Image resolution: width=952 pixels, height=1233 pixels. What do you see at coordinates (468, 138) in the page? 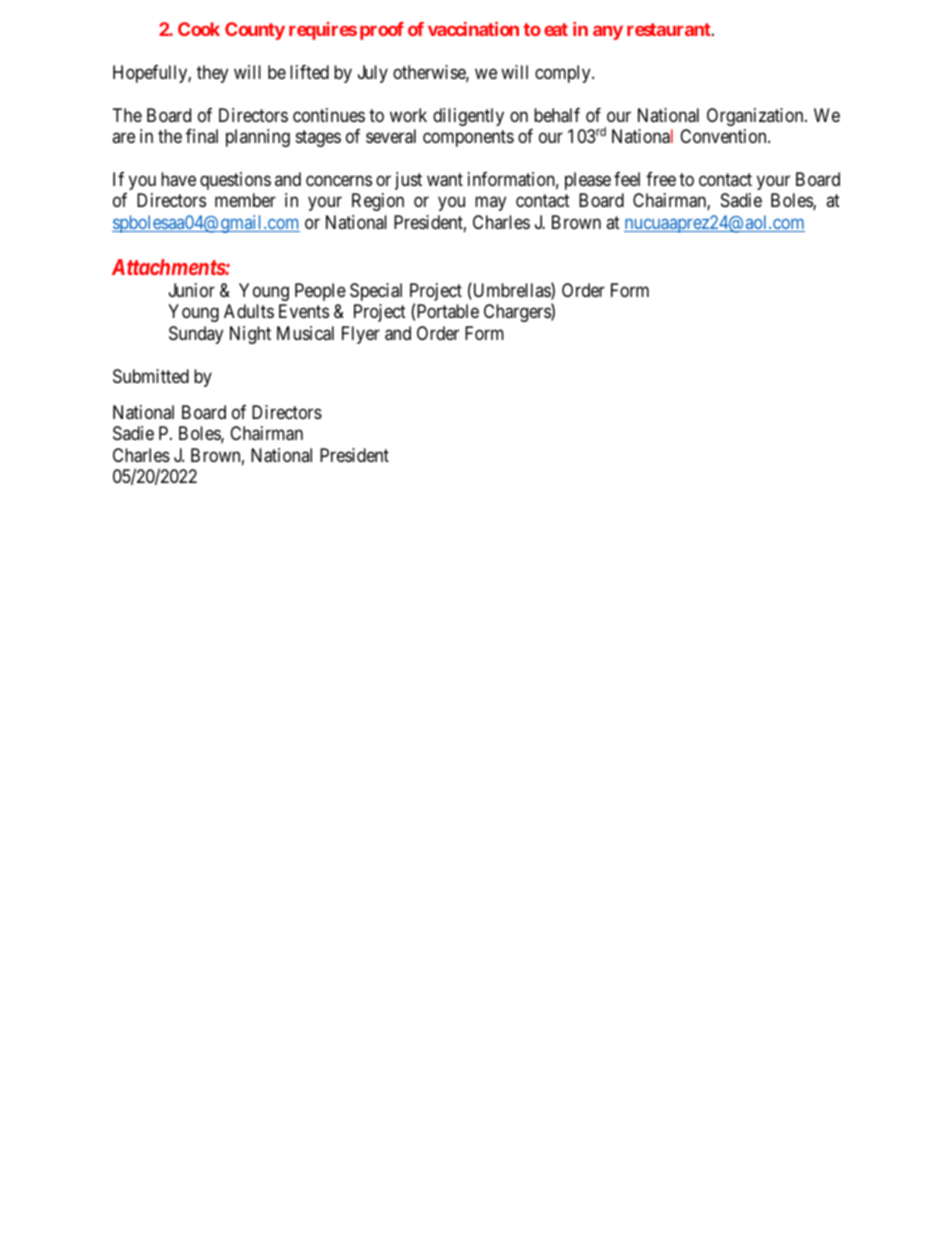
I see `components` at bounding box center [468, 138].
